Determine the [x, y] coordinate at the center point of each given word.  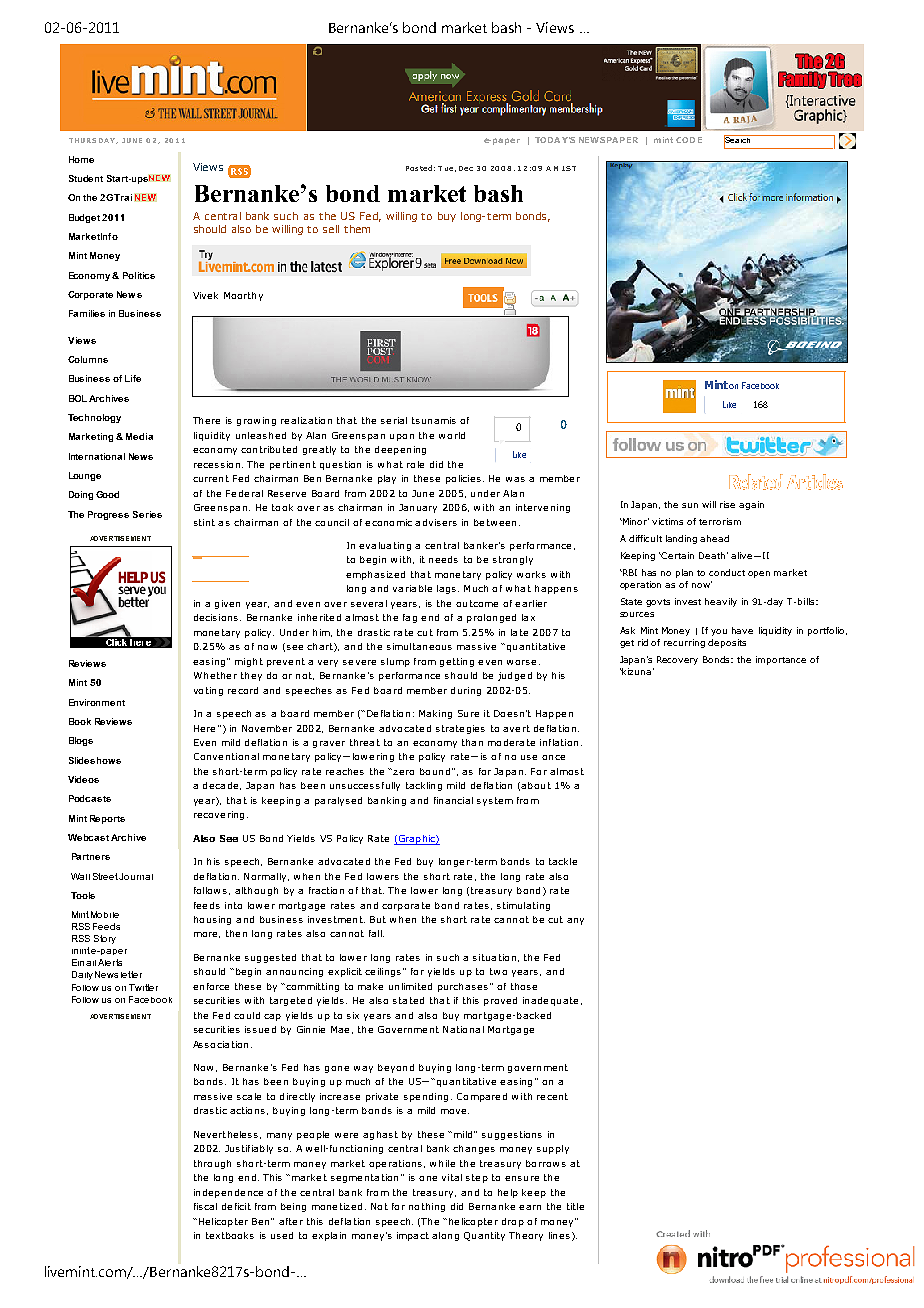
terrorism [720, 521]
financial [453, 800]
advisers [436, 522]
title [575, 1206]
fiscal [205, 1206]
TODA [547, 140]
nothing [427, 1207]
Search [738, 140]
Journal [136, 876]
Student [86, 178]
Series [147, 514]
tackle [563, 861]
